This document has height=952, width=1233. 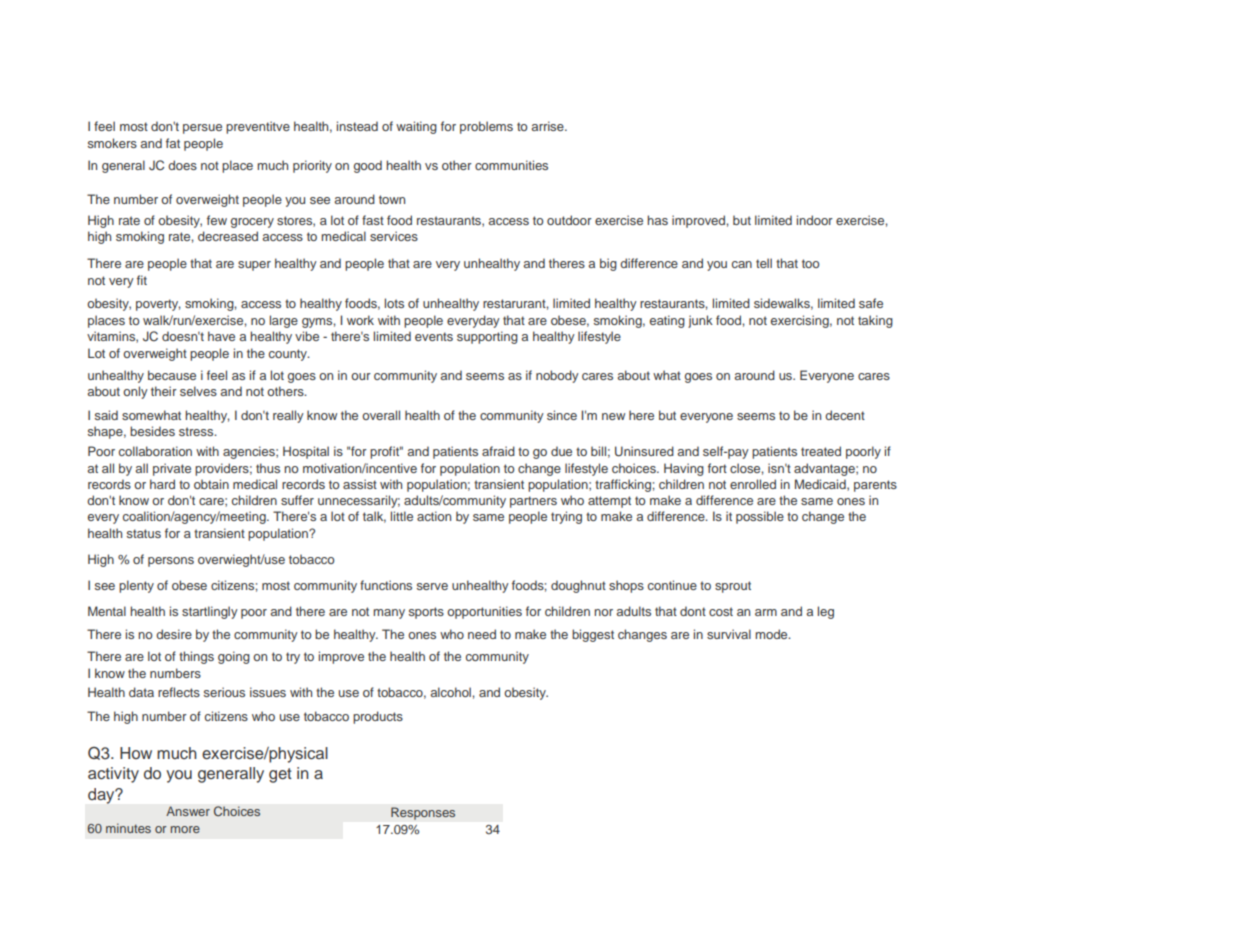 I want to click on Responses, so click(x=423, y=813).
